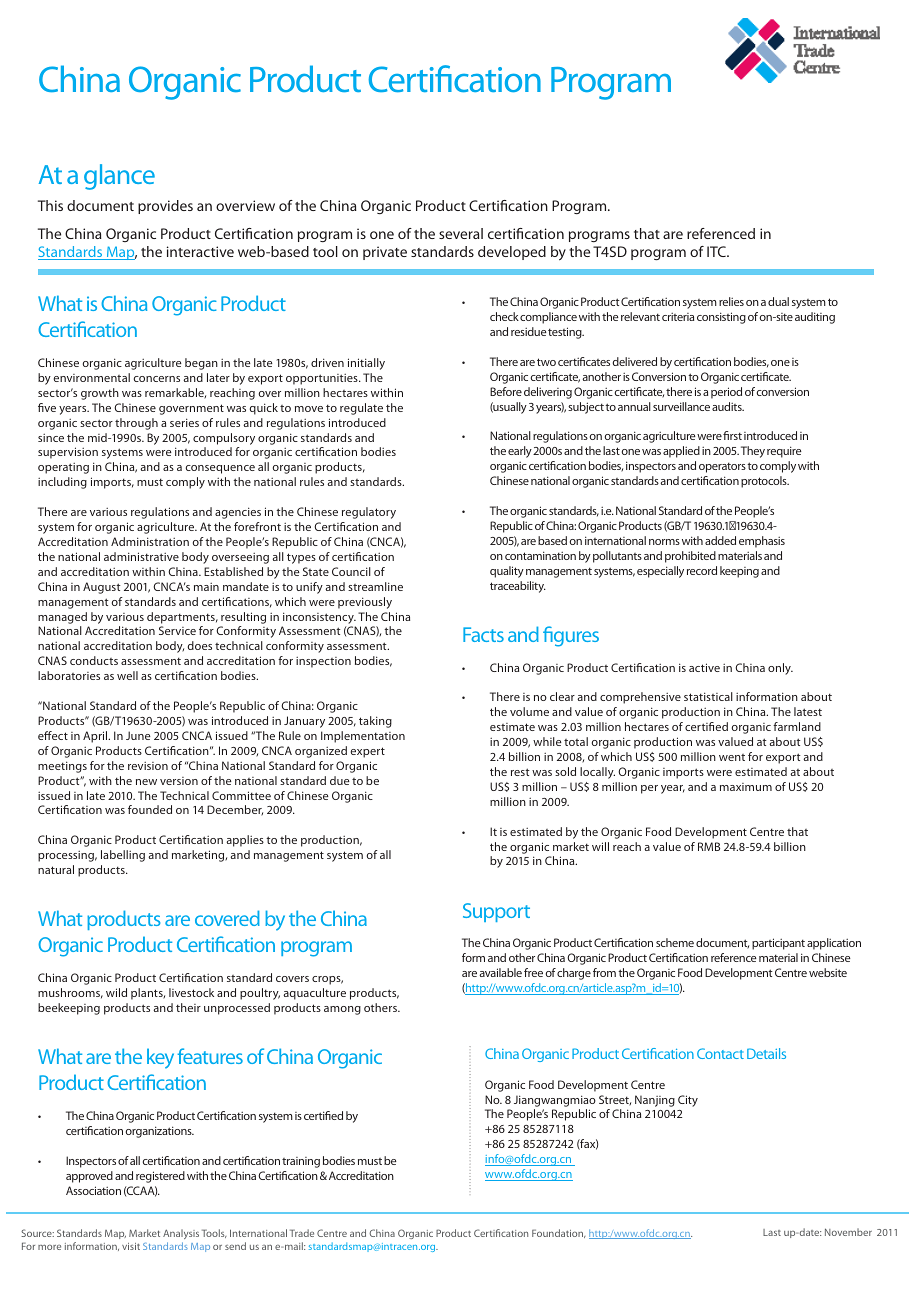  I want to click on They, so click(753, 452).
